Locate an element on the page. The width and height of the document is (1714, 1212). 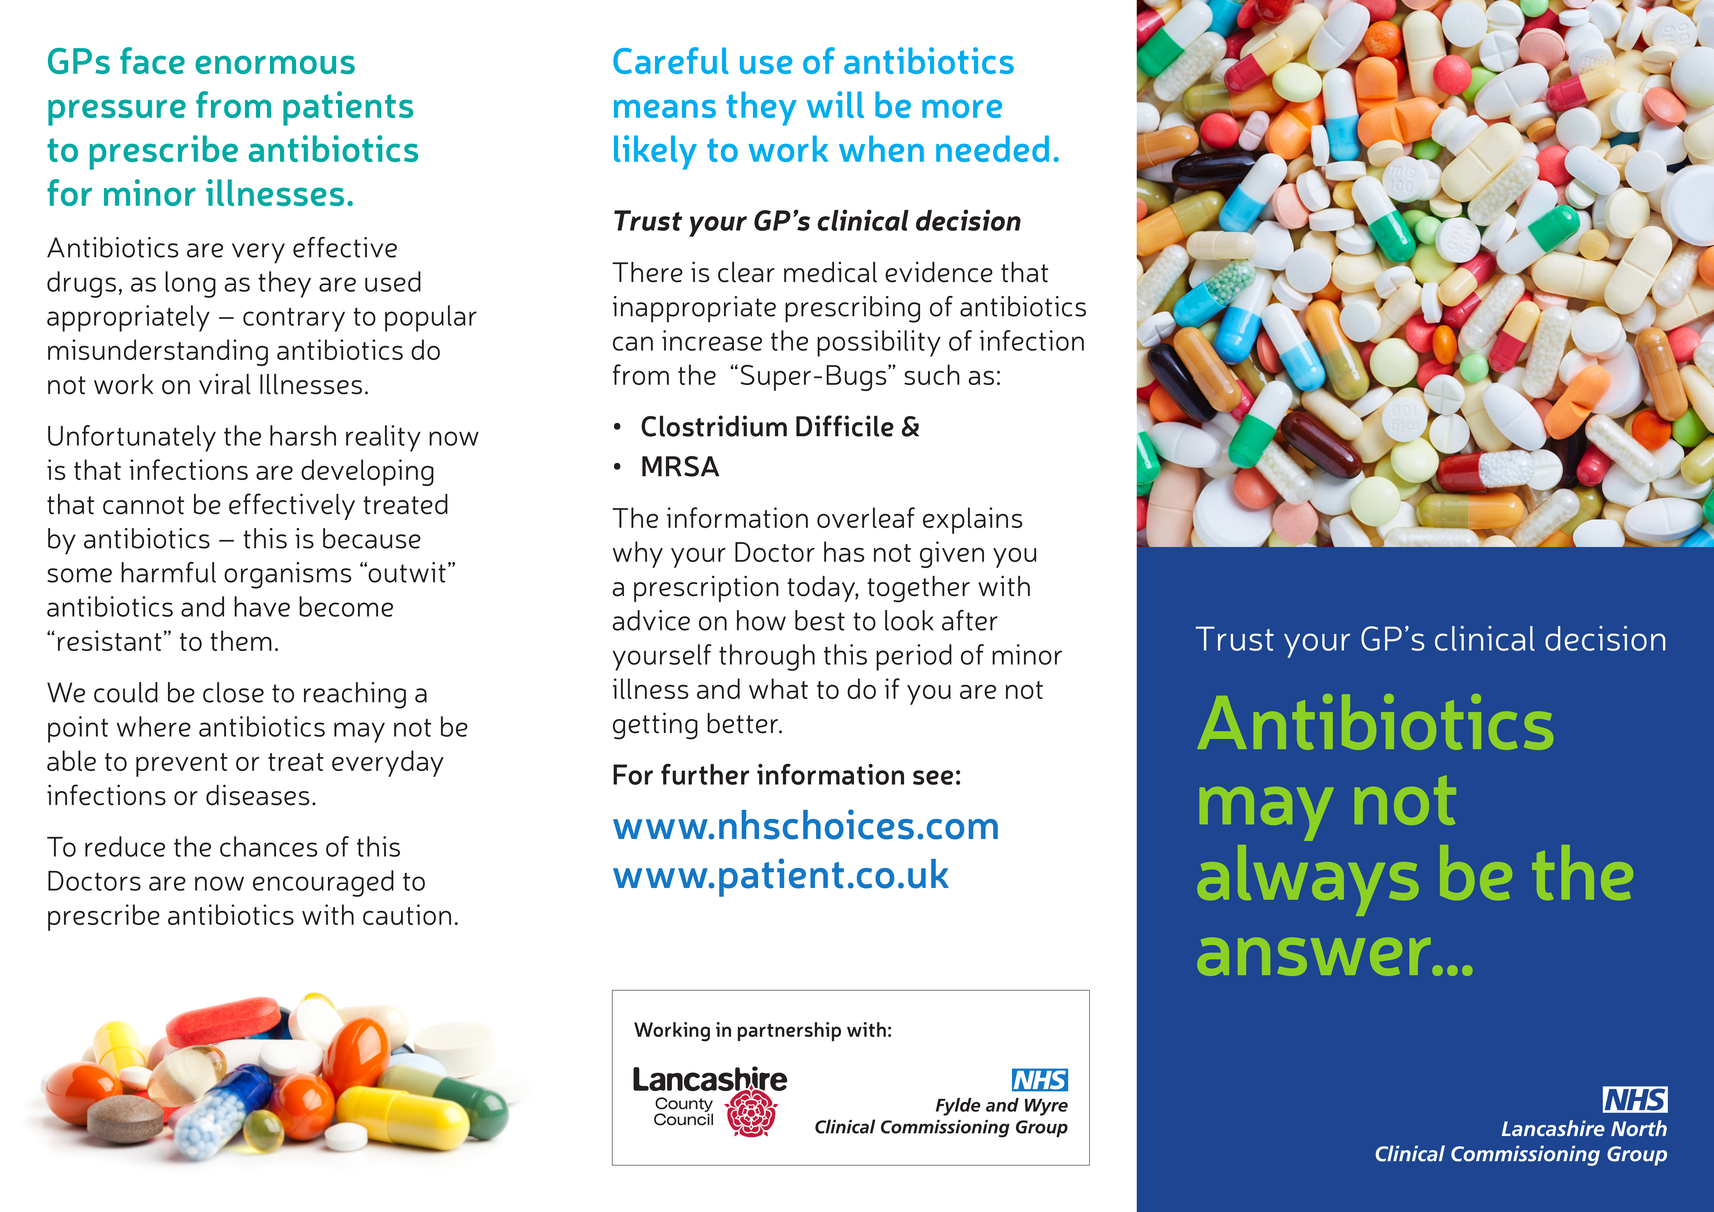
answer is located at coordinates (1314, 956).
